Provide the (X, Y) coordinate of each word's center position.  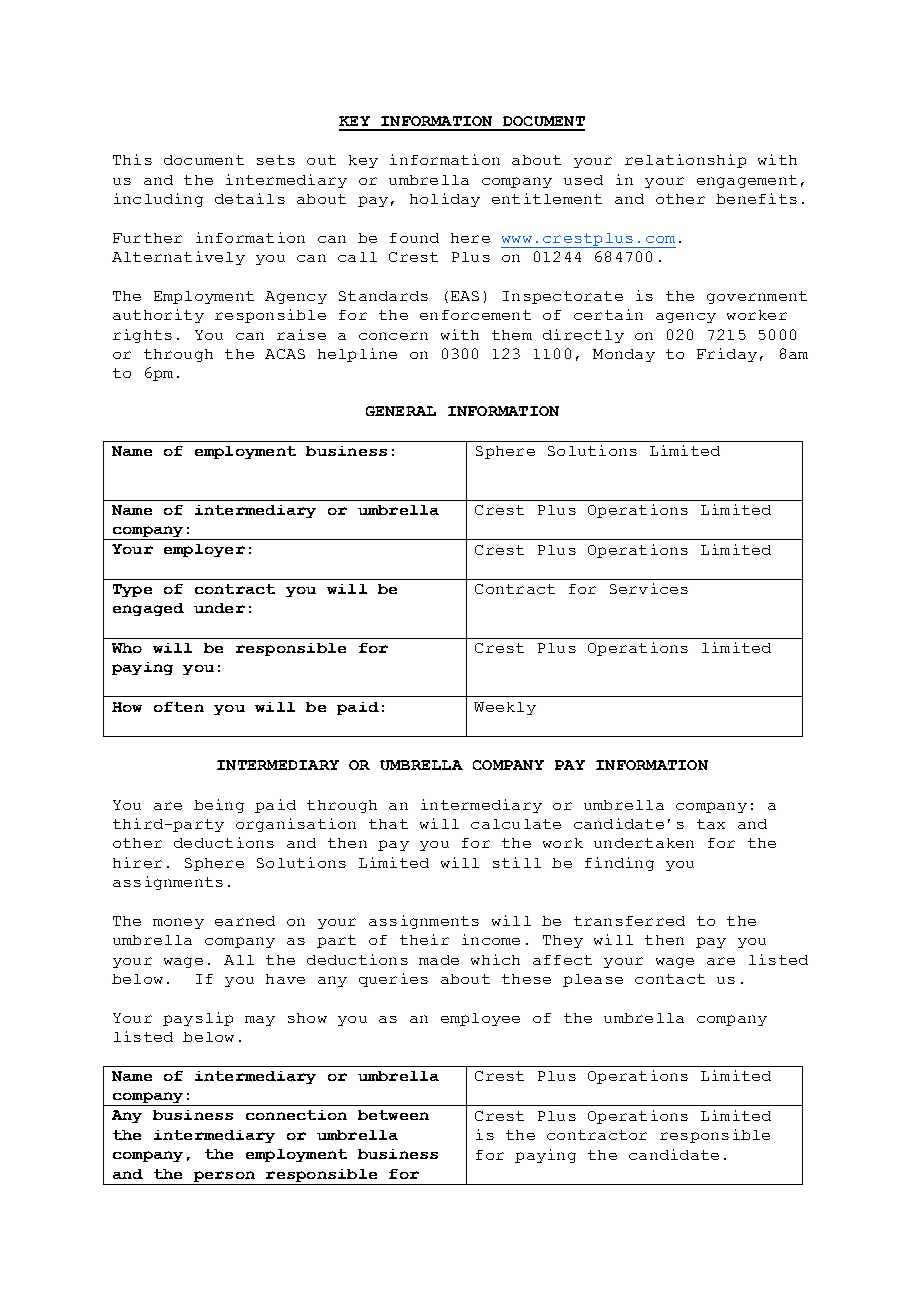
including (158, 200)
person (224, 1178)
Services (649, 588)
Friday (727, 355)
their (424, 939)
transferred (629, 921)
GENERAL (401, 411)
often (179, 707)
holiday (445, 200)
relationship (685, 161)
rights (142, 336)
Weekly (505, 708)
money (178, 923)
